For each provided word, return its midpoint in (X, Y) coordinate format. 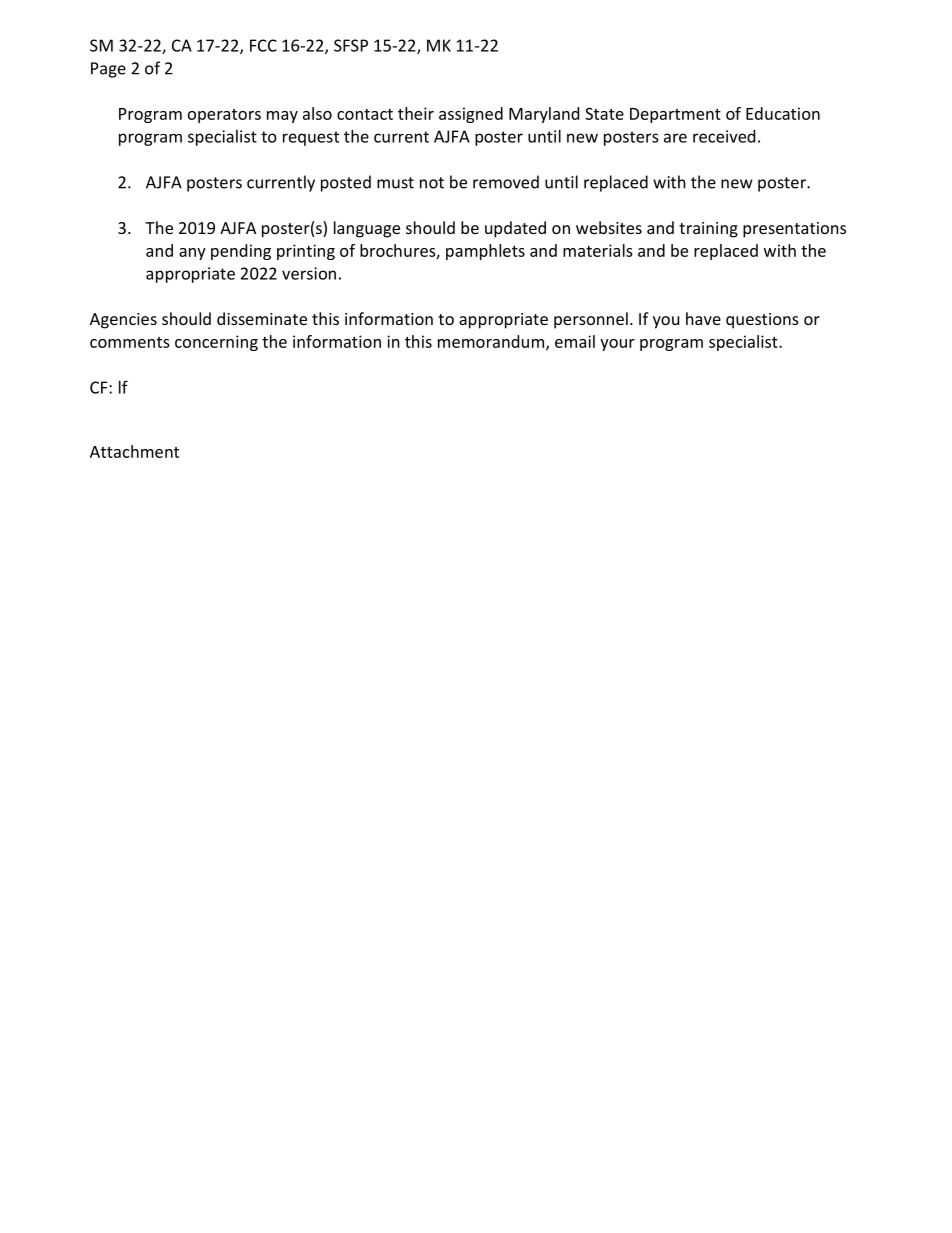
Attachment (134, 451)
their (416, 113)
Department (675, 115)
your (617, 345)
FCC (263, 45)
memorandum (492, 342)
